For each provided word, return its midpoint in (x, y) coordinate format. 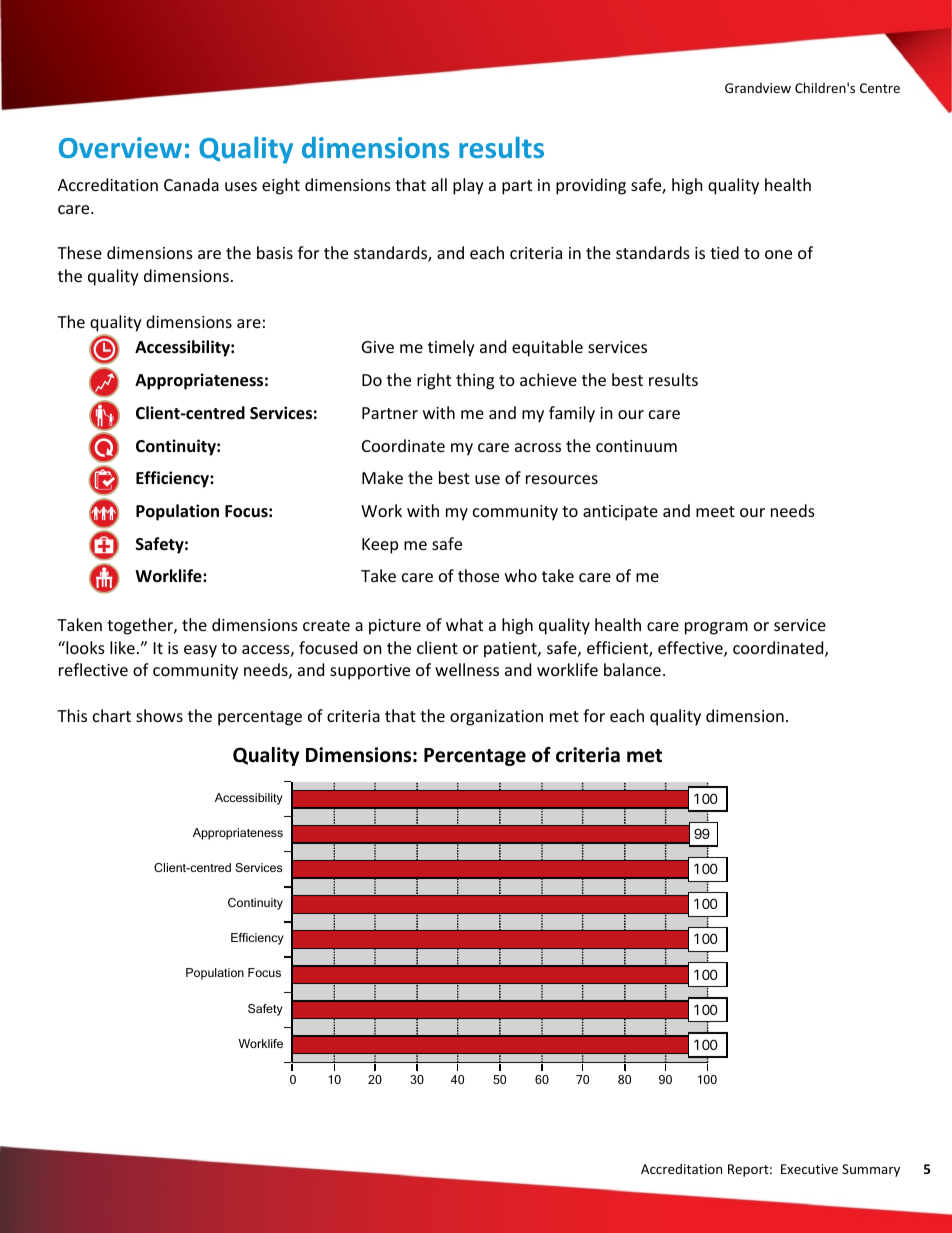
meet (715, 511)
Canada (191, 184)
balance (632, 669)
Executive (809, 1169)
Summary (871, 1170)
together (141, 626)
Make (382, 477)
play (468, 186)
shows (159, 715)
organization (496, 718)
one (778, 254)
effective (691, 649)
